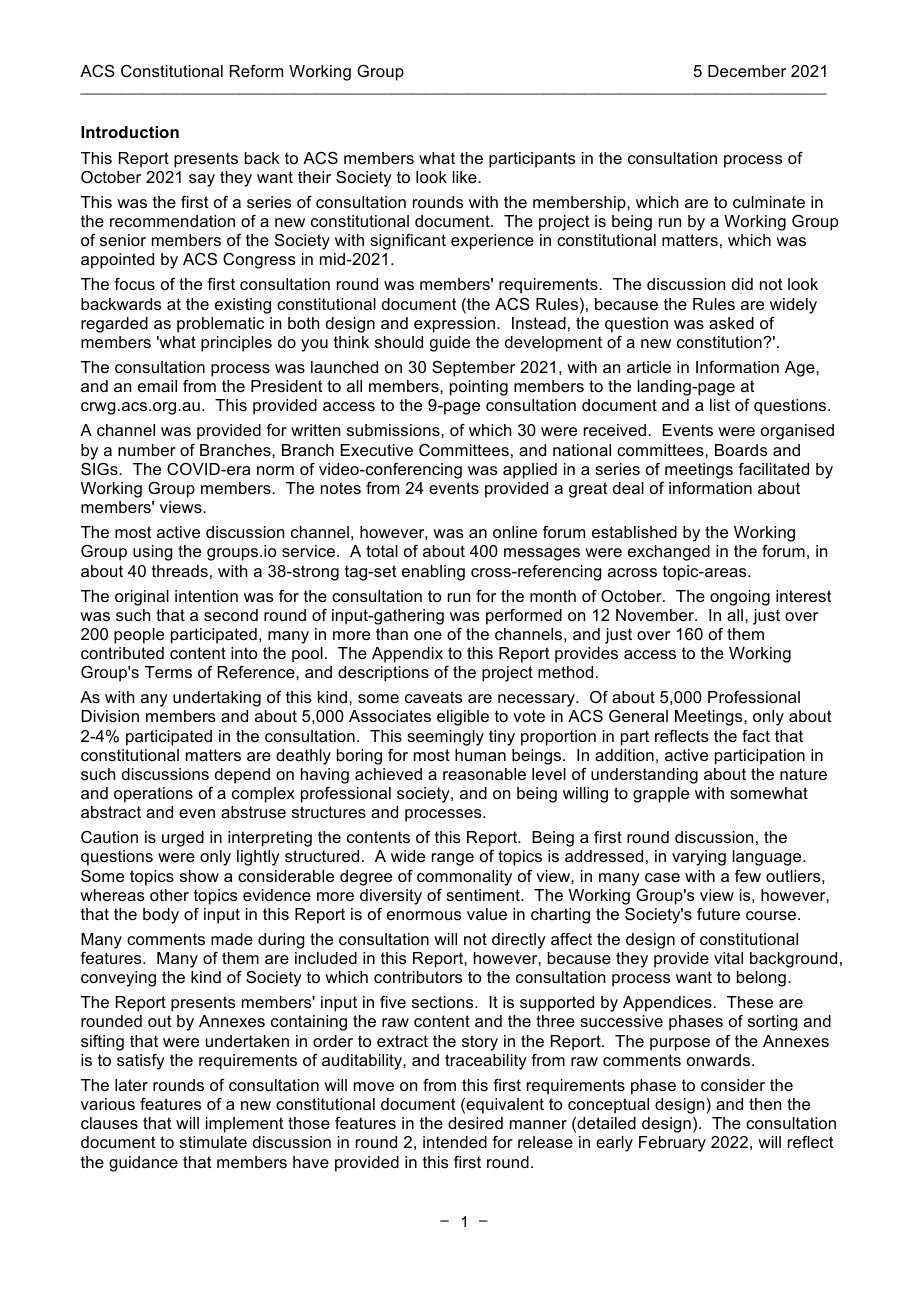 Image resolution: width=924 pixels, height=1308 pixels. Describe the element at coordinates (731, 323) in the screenshot. I see `asked` at that location.
